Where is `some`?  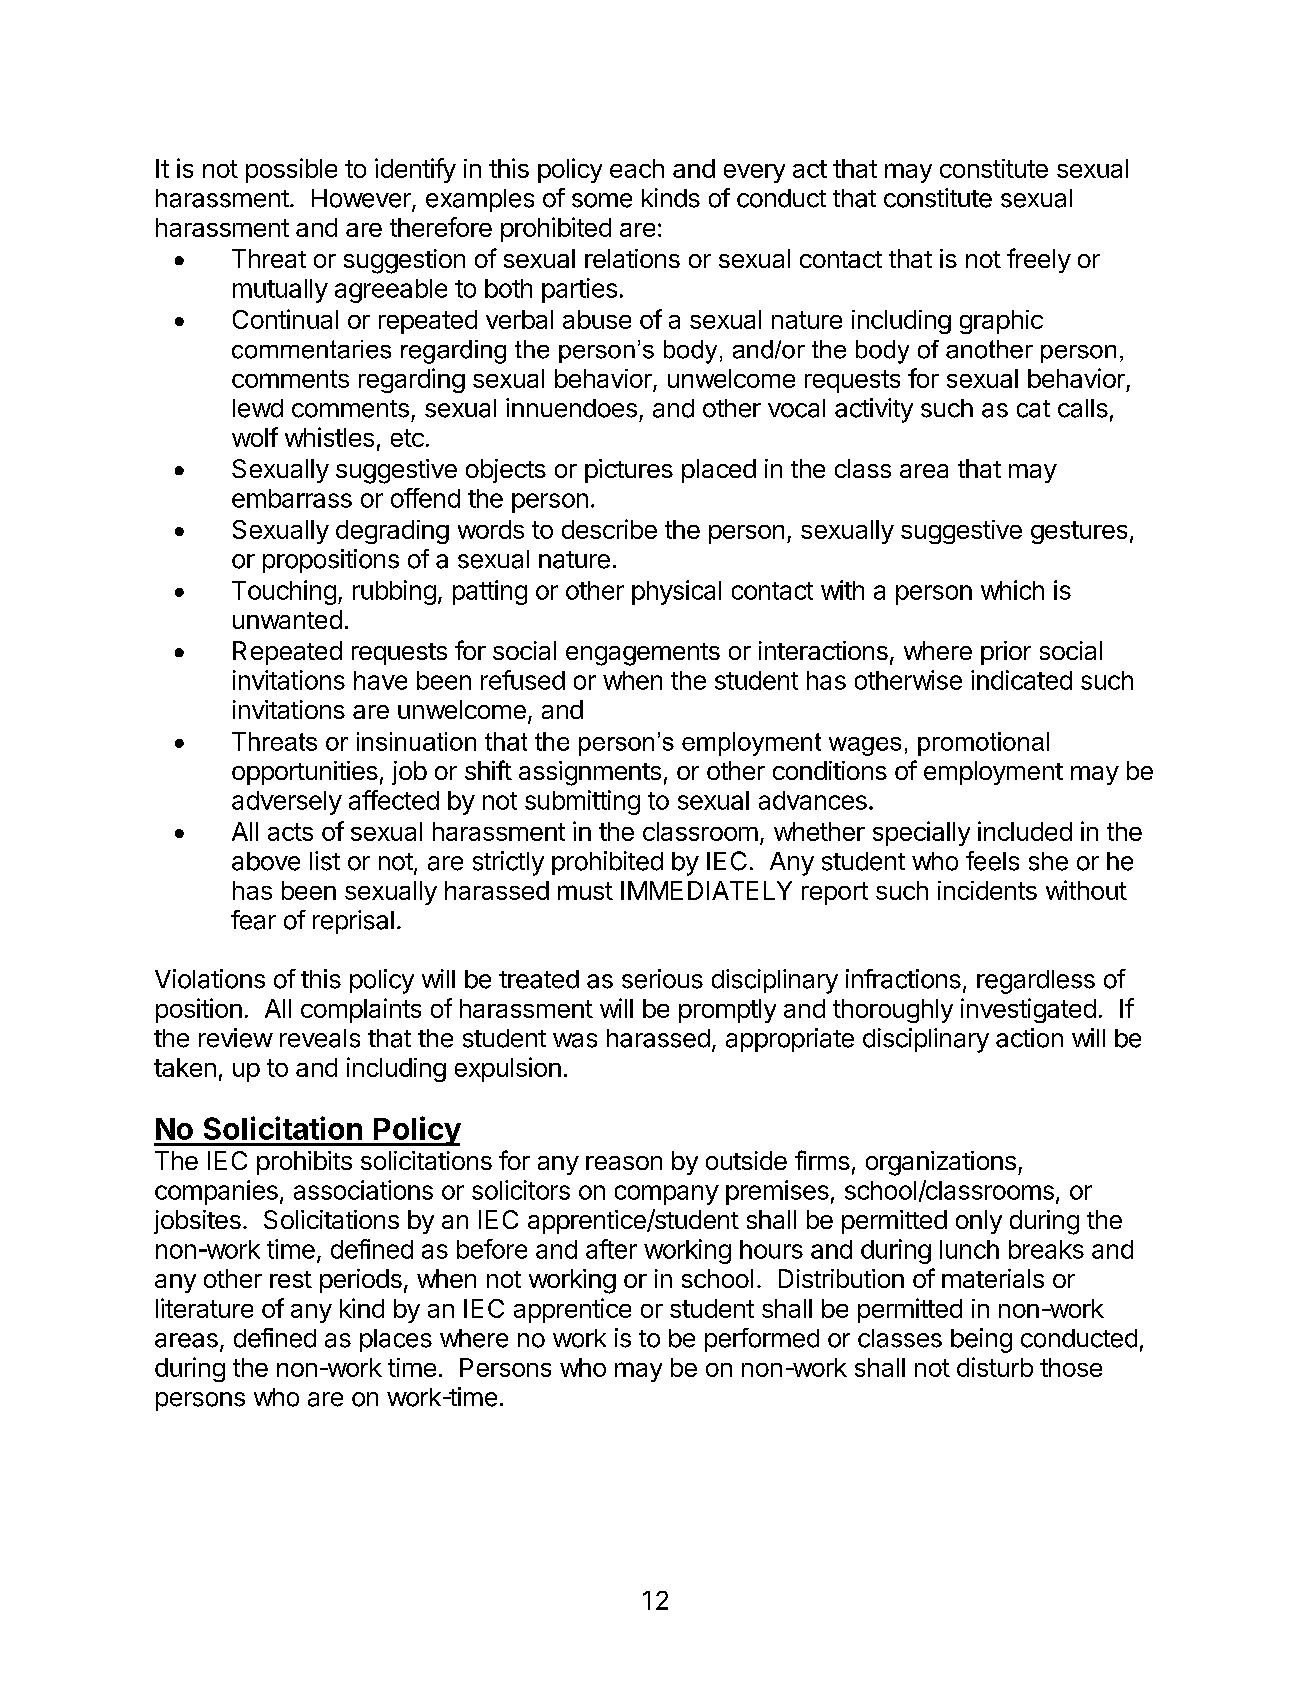 some is located at coordinates (602, 200).
